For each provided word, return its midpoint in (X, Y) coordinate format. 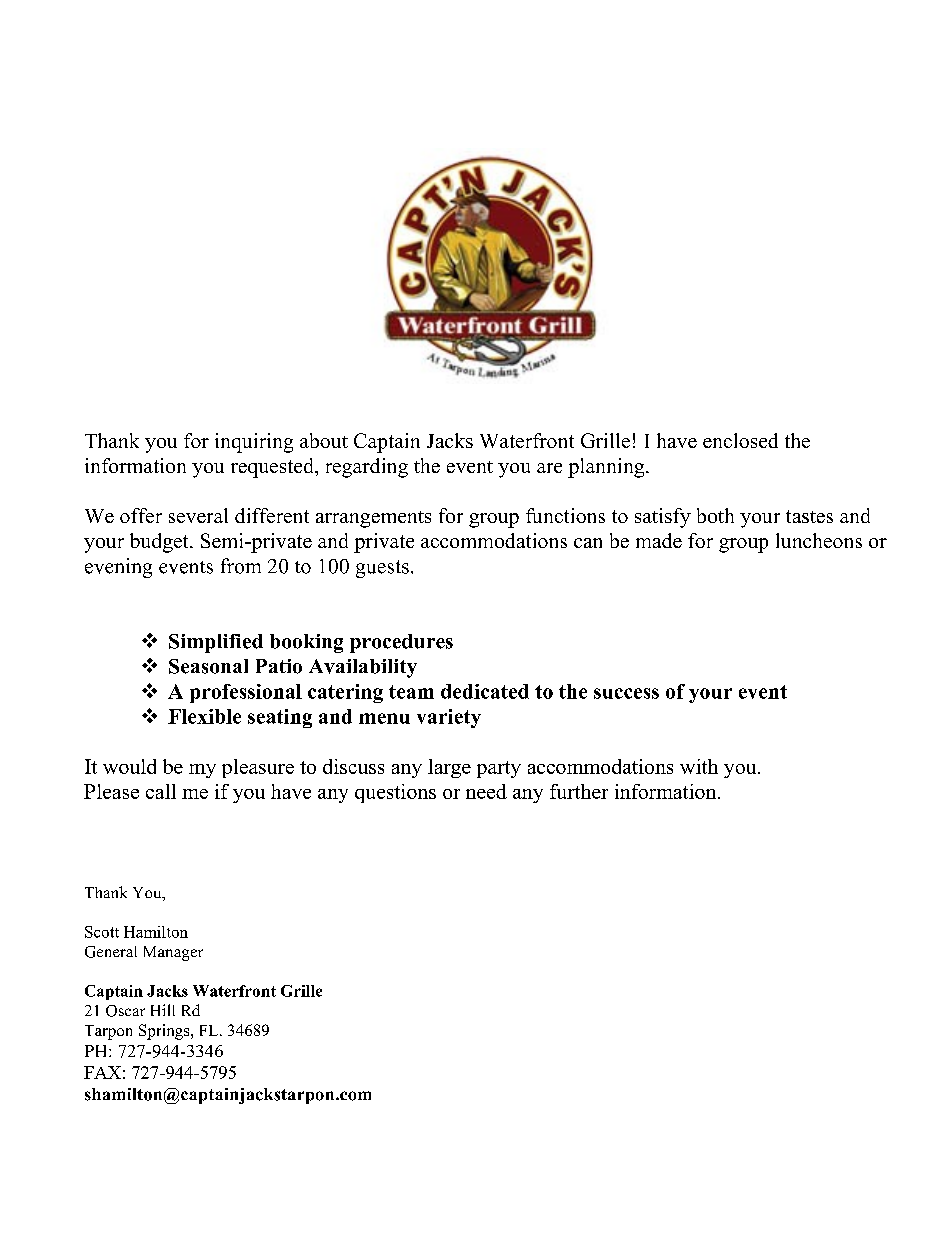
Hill (163, 1010)
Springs (165, 1032)
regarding (367, 468)
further (579, 791)
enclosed (740, 440)
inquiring (254, 443)
